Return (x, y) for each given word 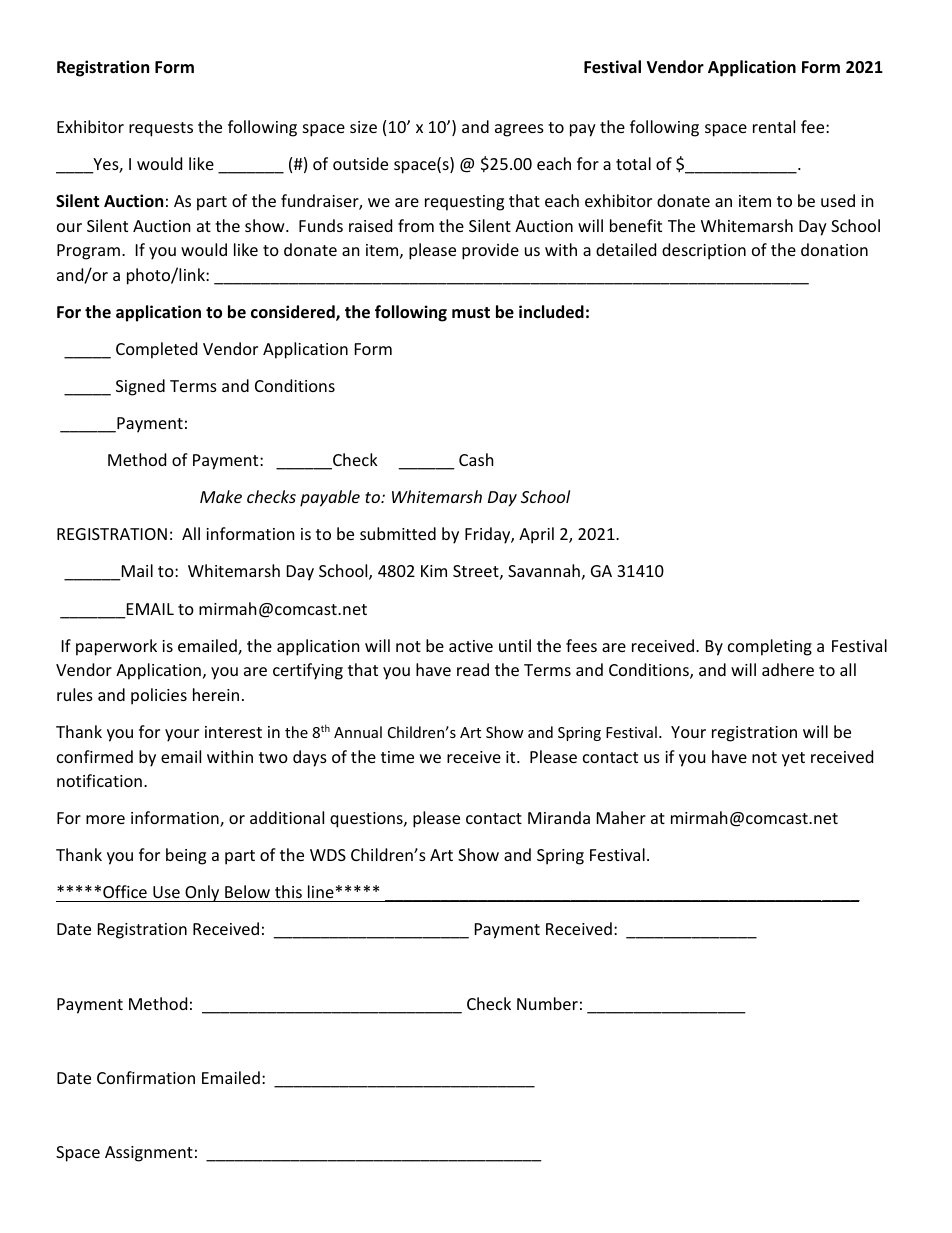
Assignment (149, 1154)
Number (547, 1003)
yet (793, 759)
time (397, 757)
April (536, 535)
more (105, 819)
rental (774, 126)
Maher (621, 817)
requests (161, 129)
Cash (476, 459)
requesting (464, 203)
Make (221, 496)
